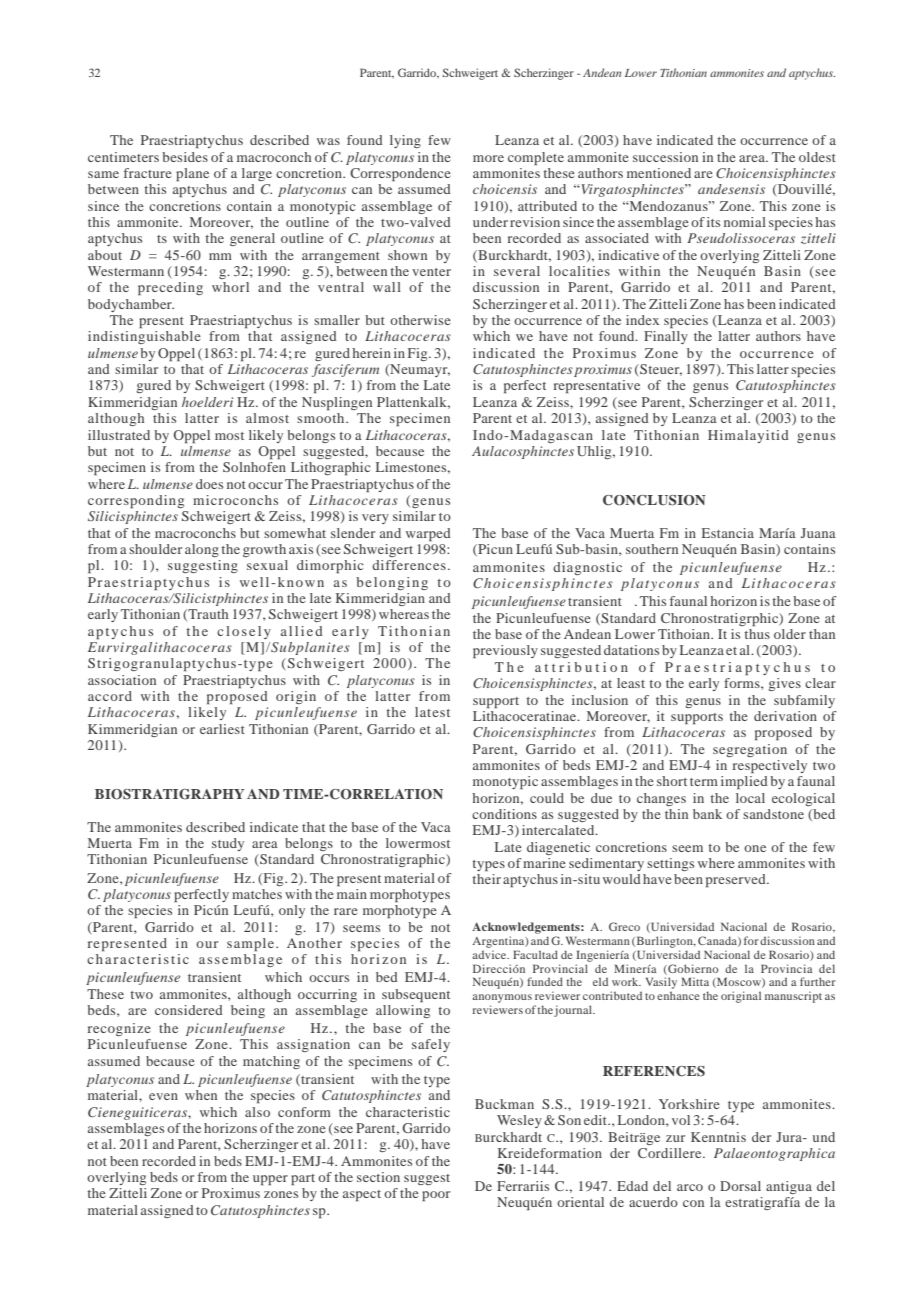  I want to click on study, so click(228, 844).
